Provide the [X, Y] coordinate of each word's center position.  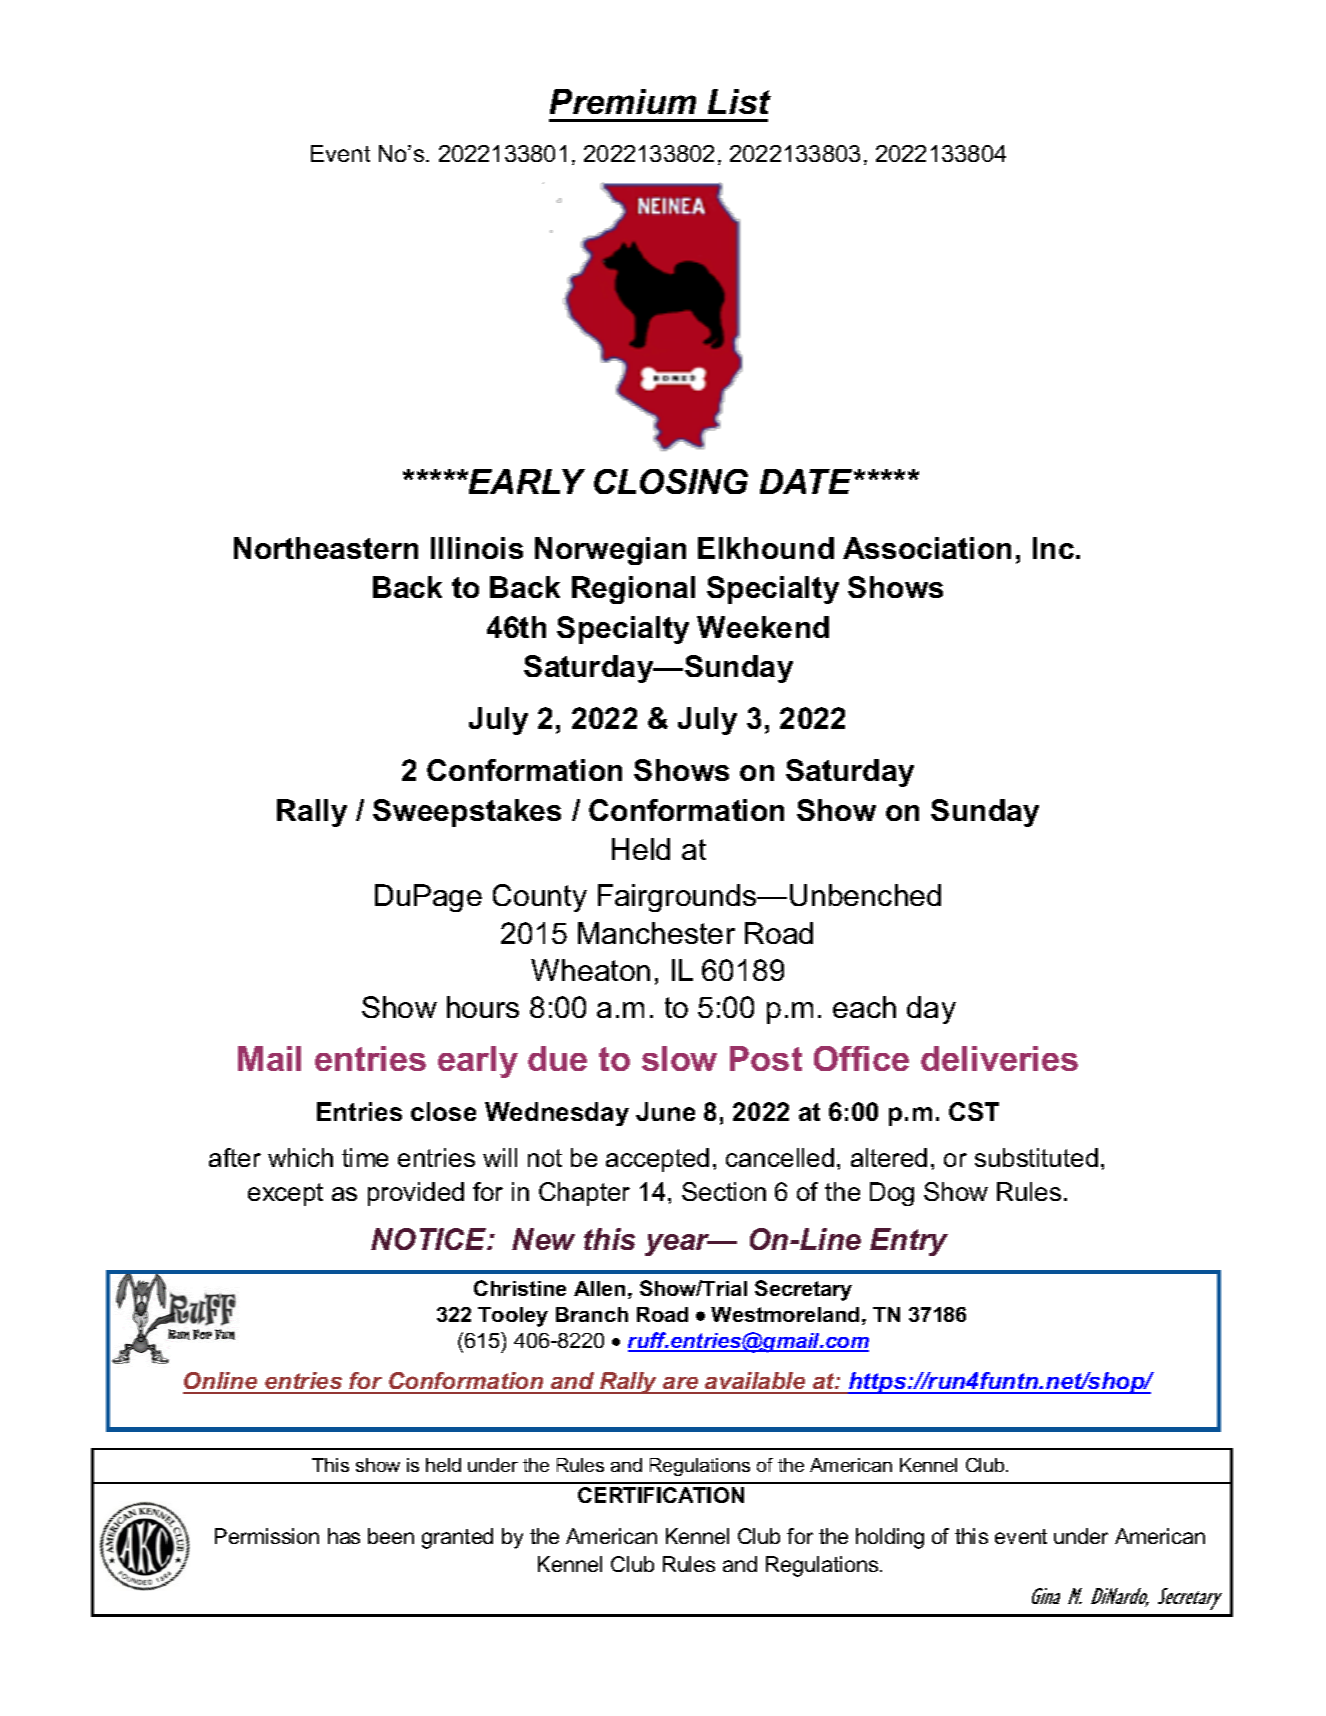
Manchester [656, 933]
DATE [807, 481]
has [344, 1536]
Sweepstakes [467, 813]
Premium [623, 101]
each [864, 1007]
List [739, 101]
